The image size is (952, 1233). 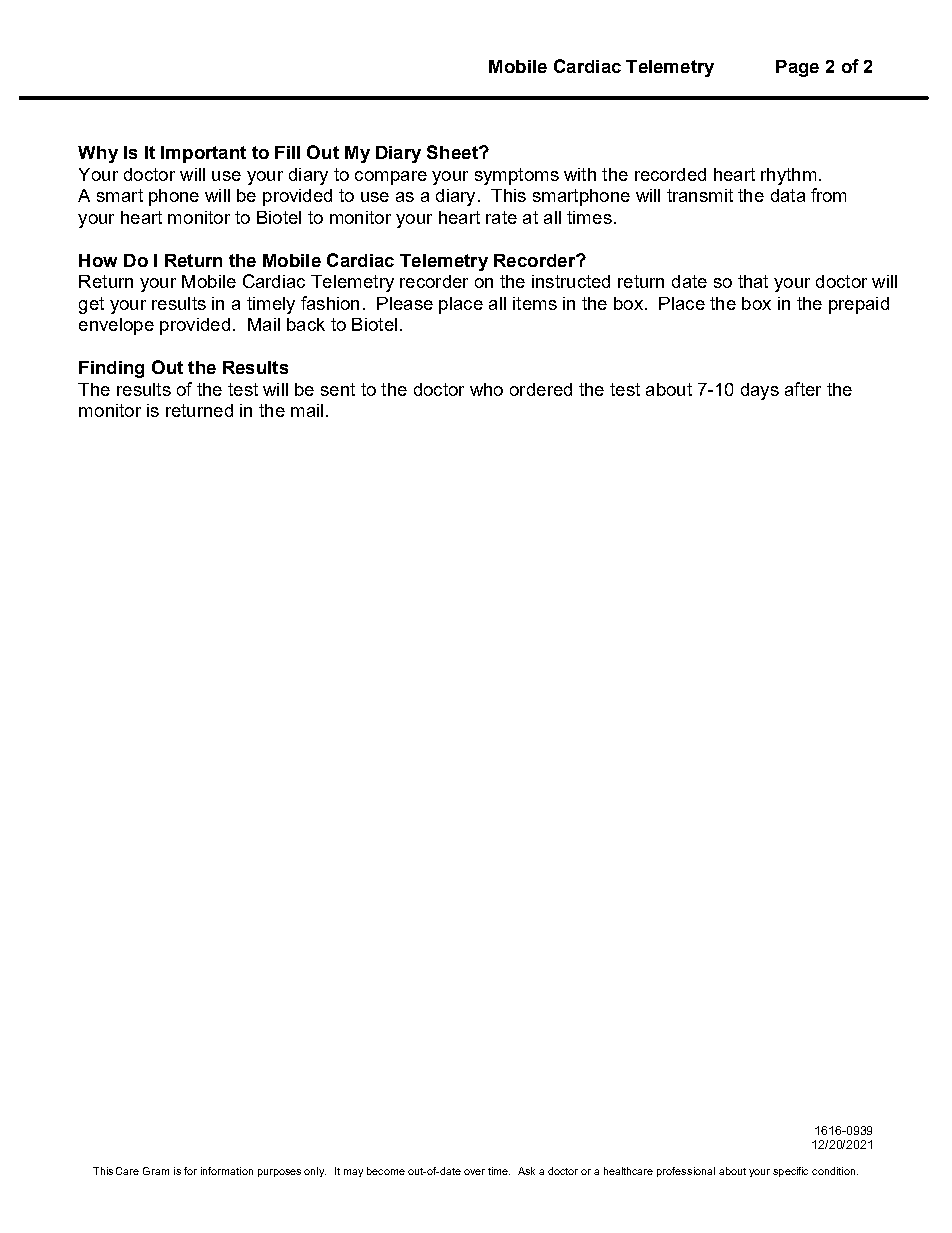 What do you see at coordinates (760, 391) in the document?
I see `days` at bounding box center [760, 391].
